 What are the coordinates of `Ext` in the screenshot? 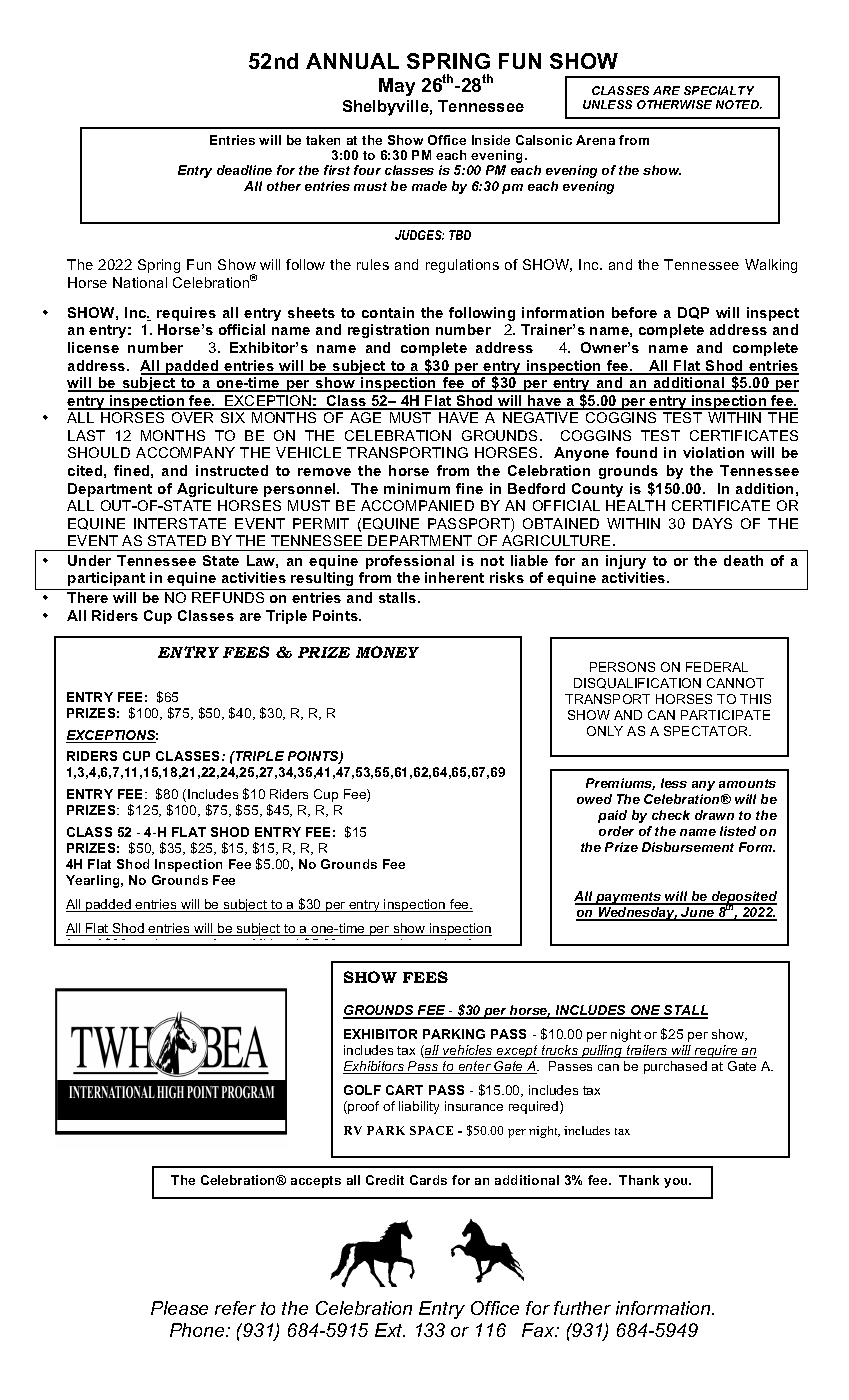 It's located at (390, 1330).
